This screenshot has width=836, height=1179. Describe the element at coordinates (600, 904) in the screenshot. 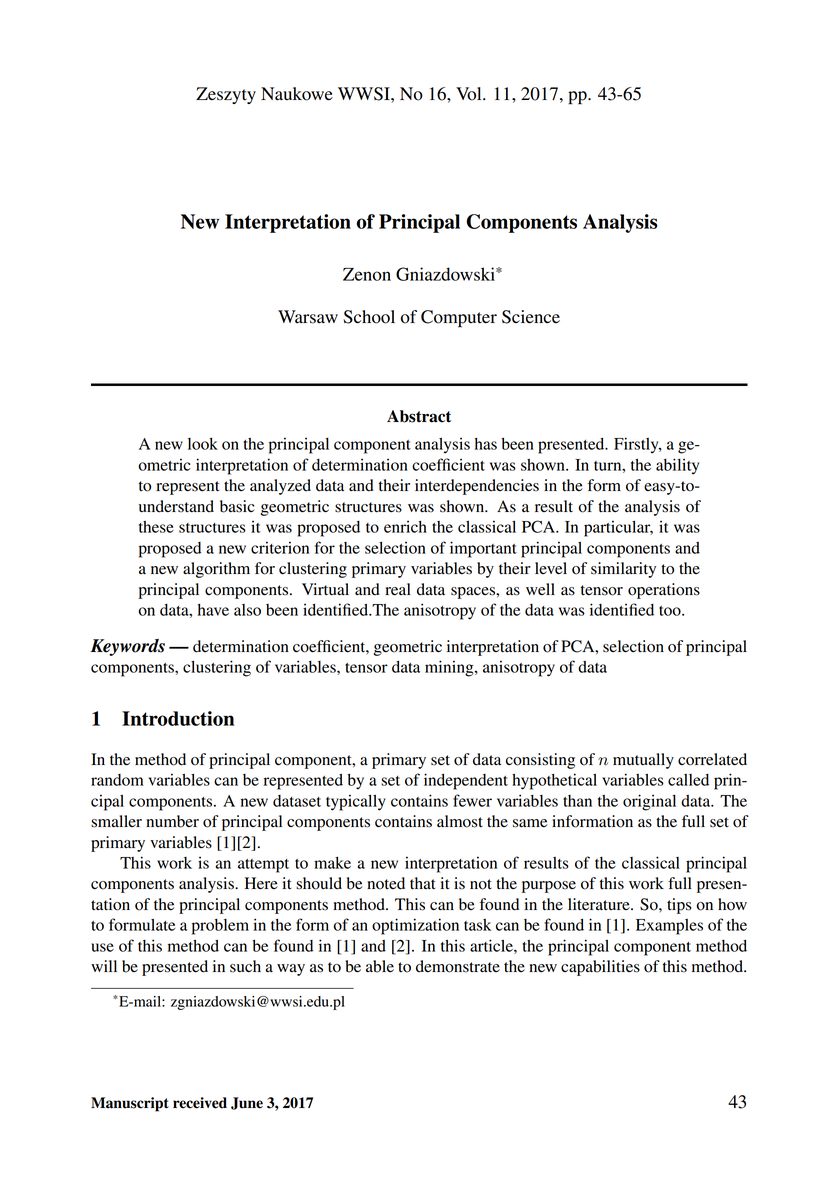

I see `literature` at that location.
